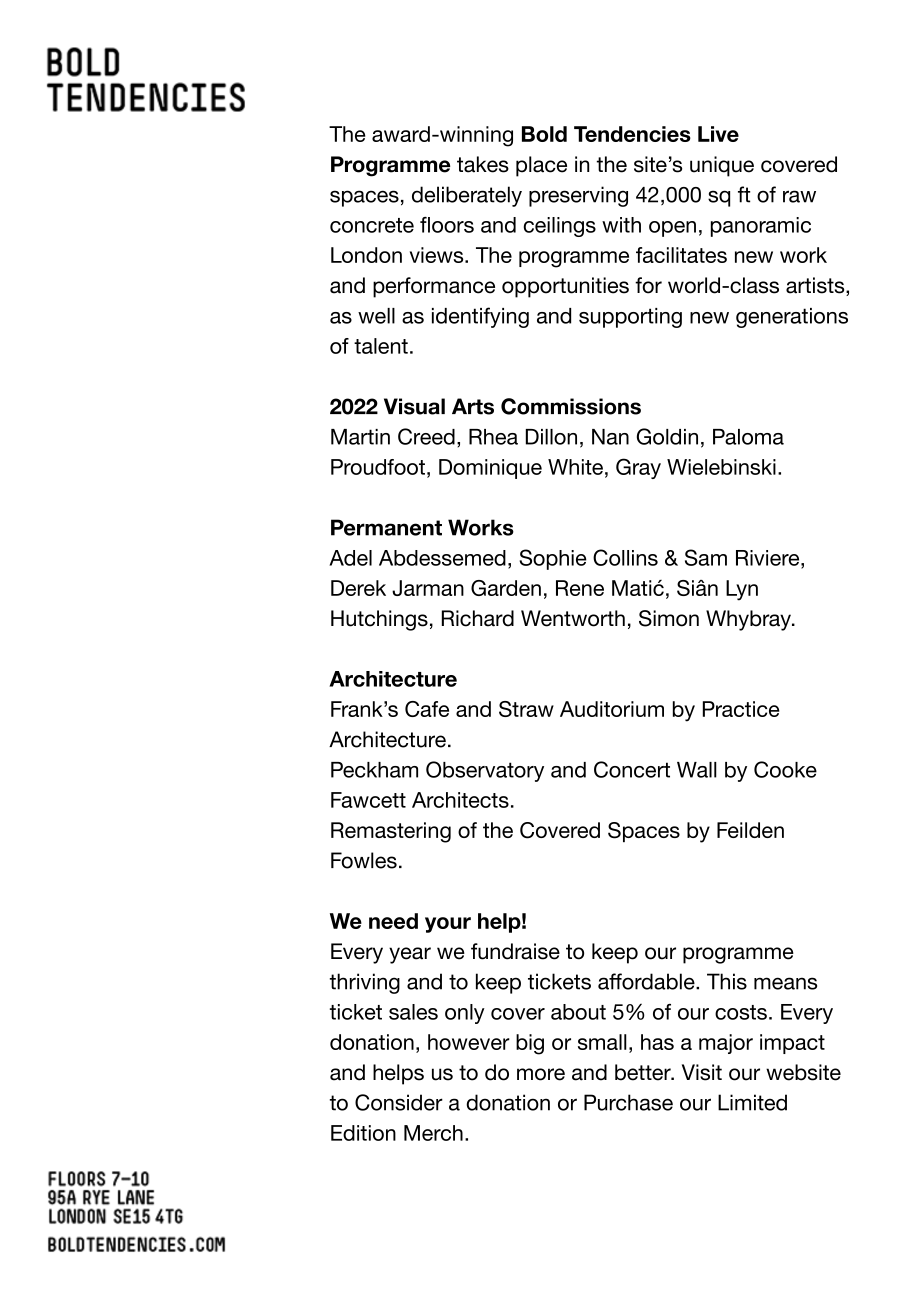 The width and height of the page is (924, 1307). What do you see at coordinates (578, 196) in the page?
I see `preserving` at bounding box center [578, 196].
